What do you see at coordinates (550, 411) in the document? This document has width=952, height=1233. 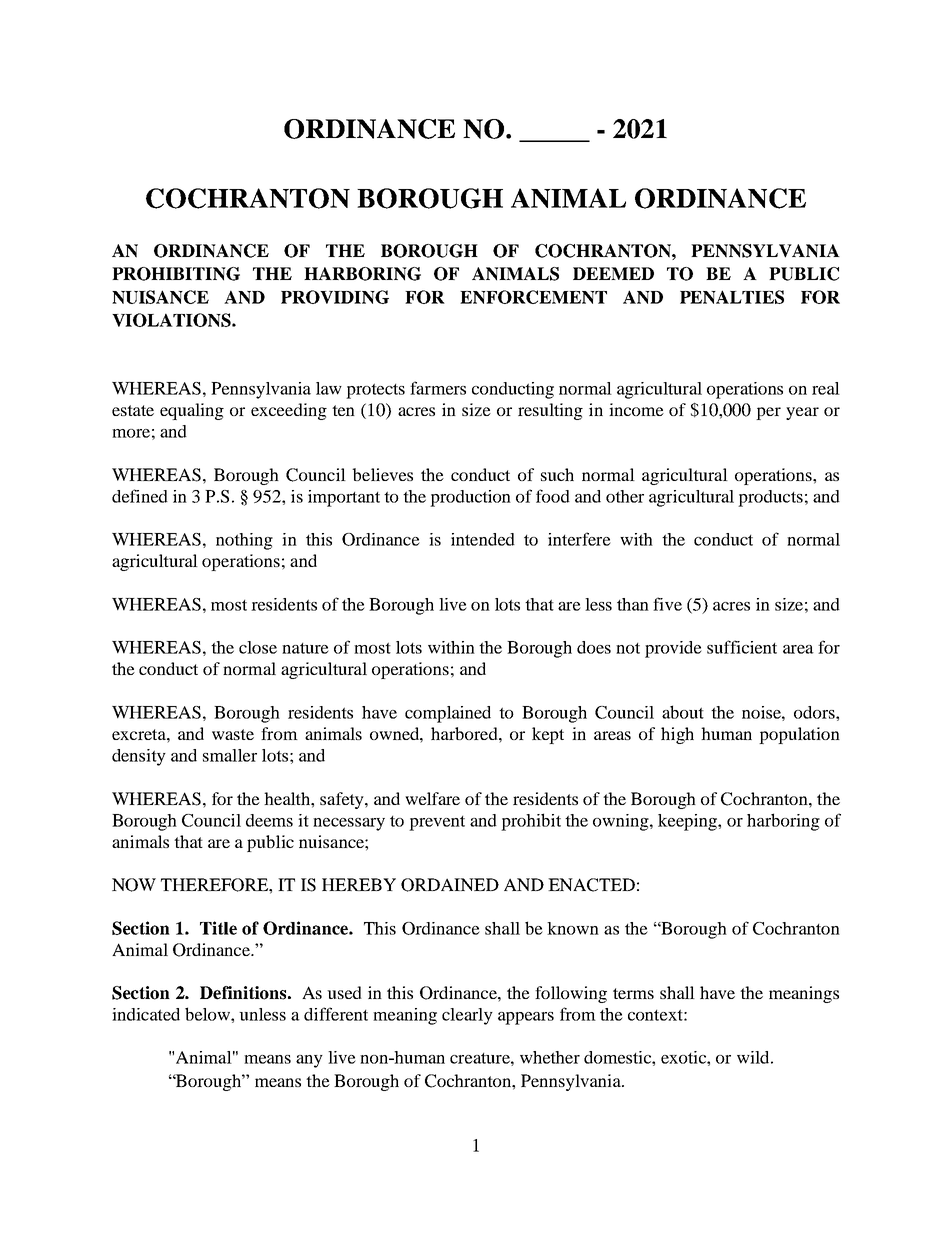 I see `resulting` at bounding box center [550, 411].
